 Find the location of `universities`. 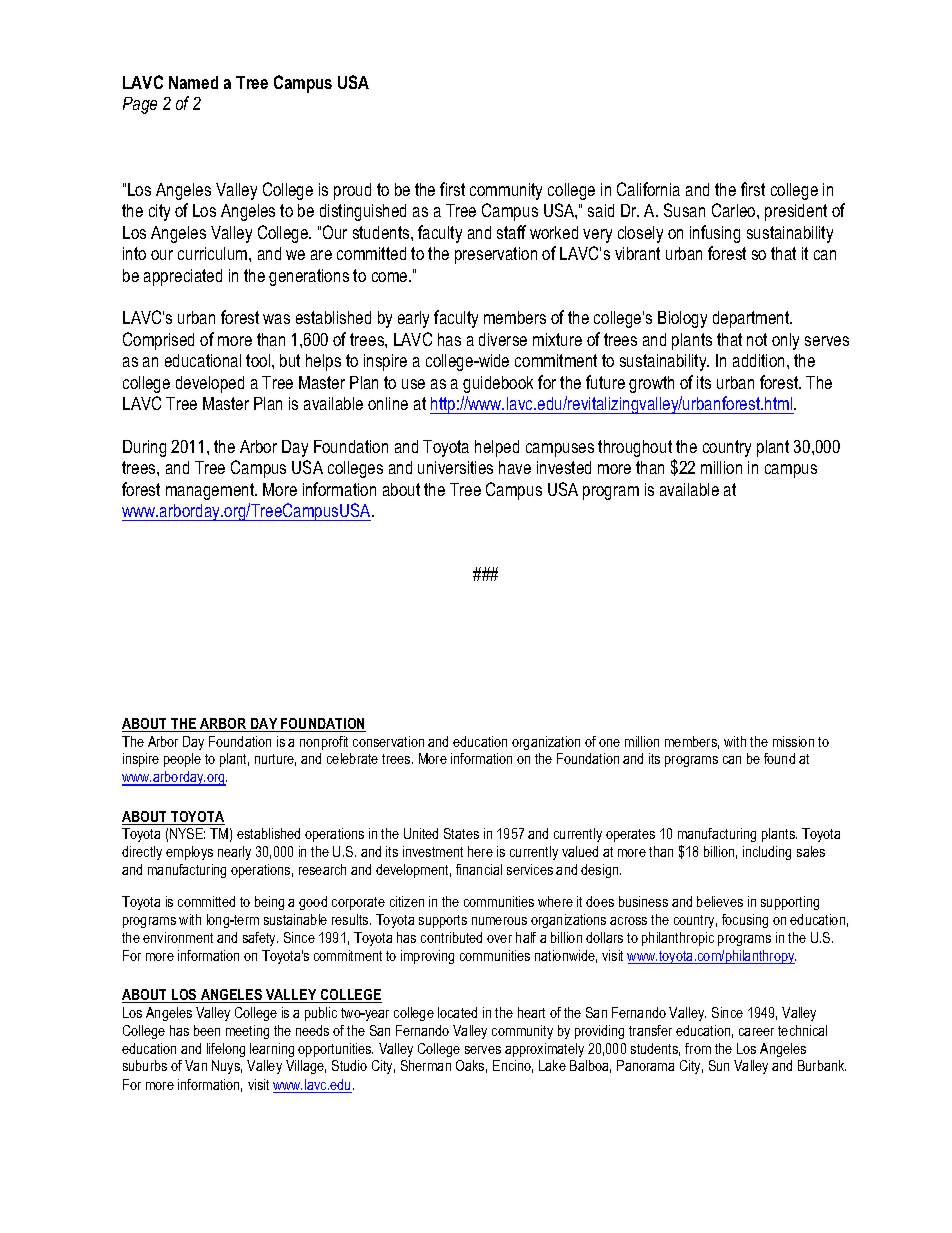

universities is located at coordinates (455, 467).
